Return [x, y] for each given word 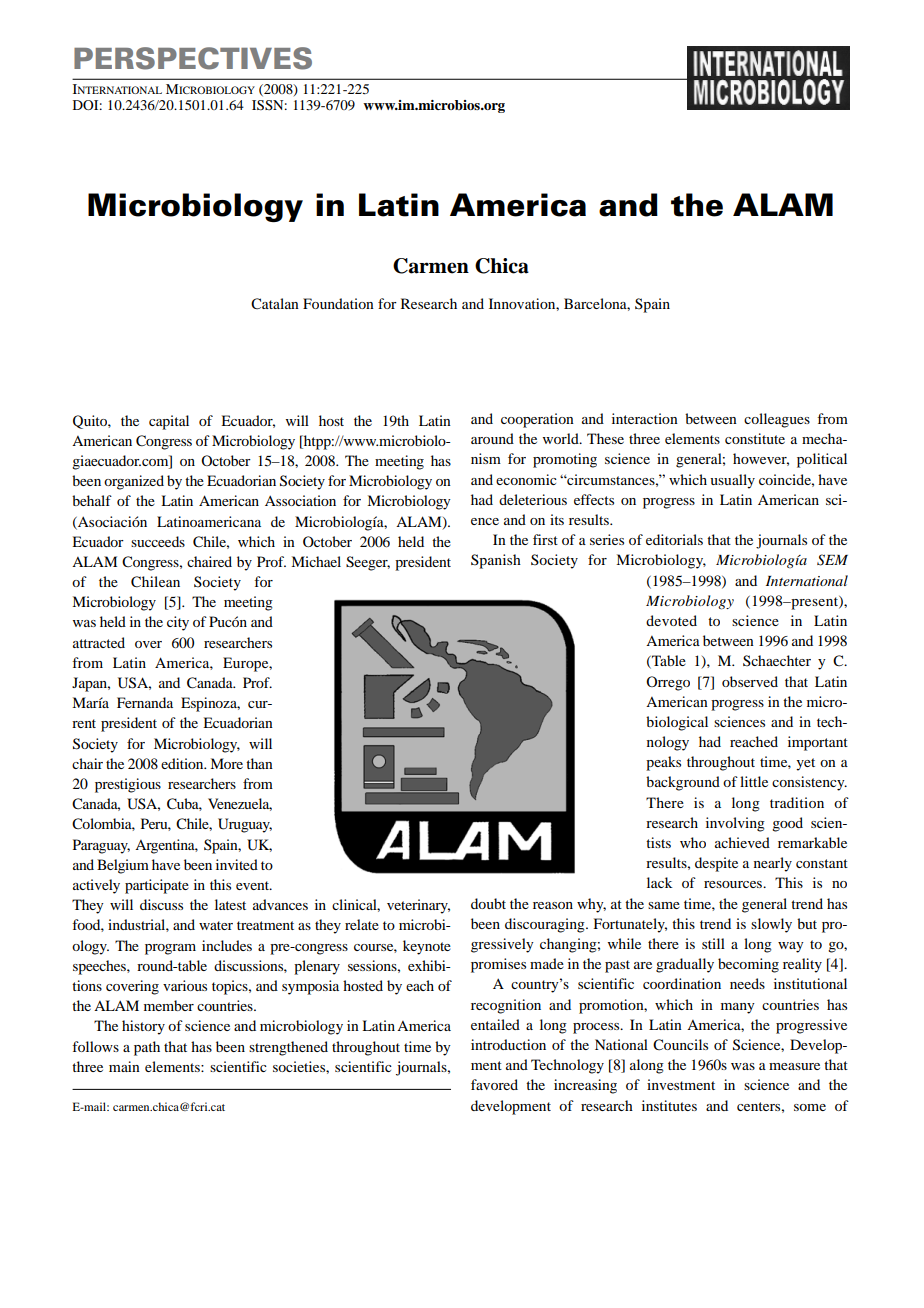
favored [494, 1084]
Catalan [275, 304]
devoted [671, 620]
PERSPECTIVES [193, 58]
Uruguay [245, 825]
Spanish [496, 561]
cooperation [537, 420]
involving [735, 824]
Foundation [338, 303]
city [178, 623]
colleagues [777, 420]
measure [794, 1066]
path [147, 1048]
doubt [488, 903]
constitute [755, 438]
